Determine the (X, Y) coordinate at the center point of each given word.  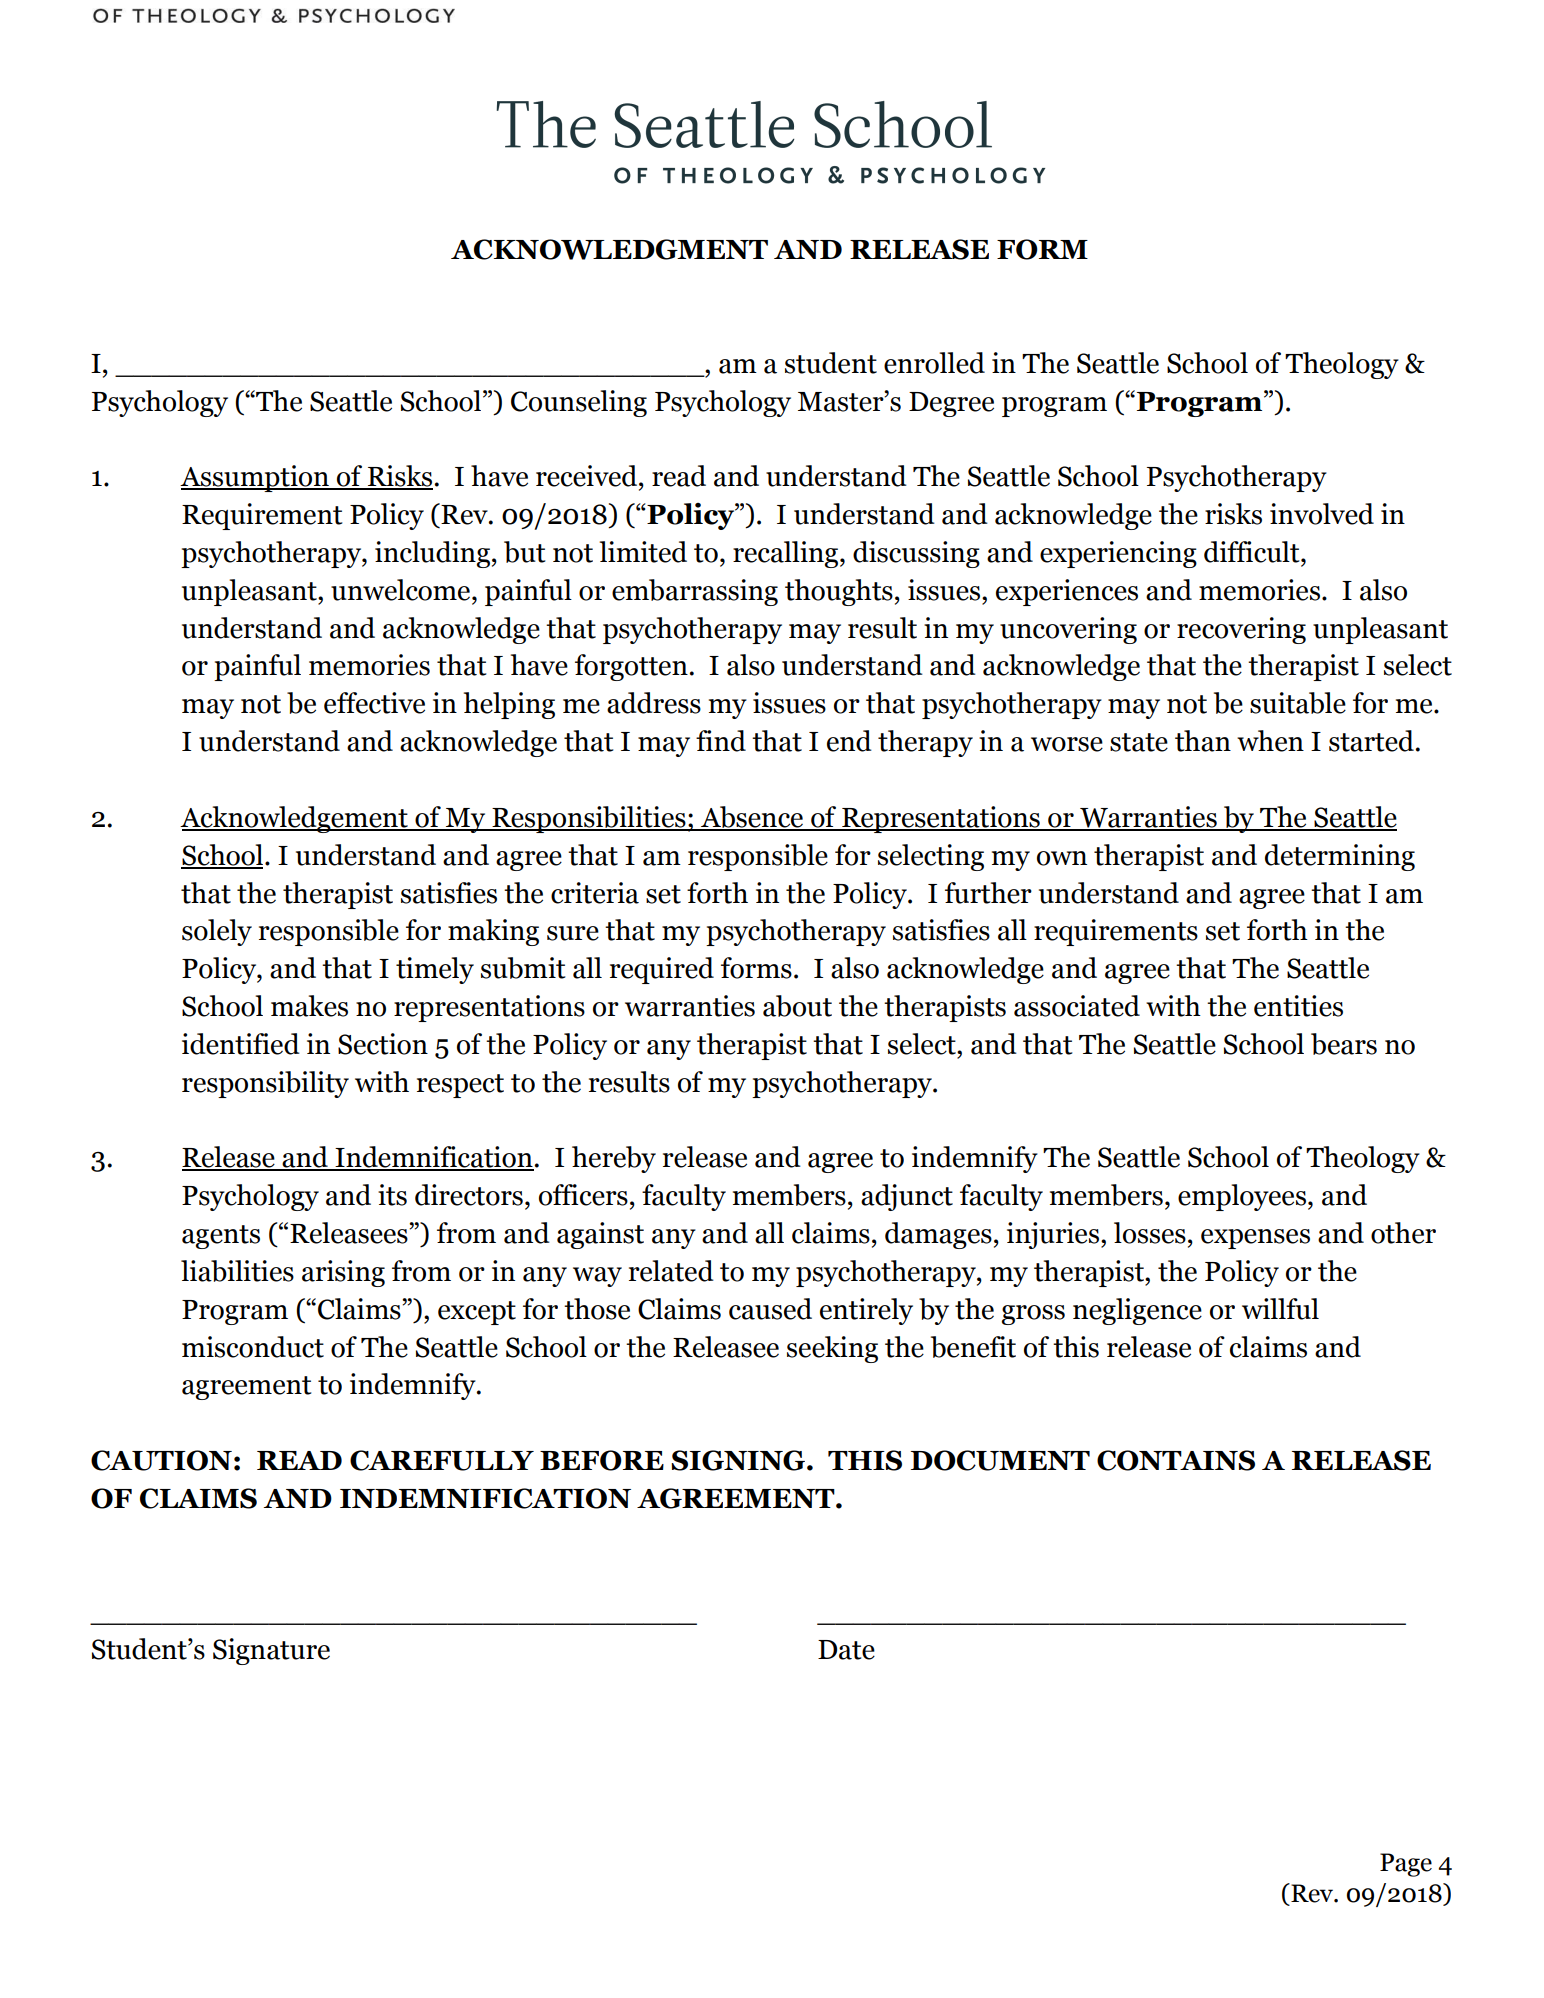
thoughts (839, 592)
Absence (752, 818)
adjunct (907, 1197)
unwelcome (402, 590)
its (392, 1195)
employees (1242, 1197)
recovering (1241, 630)
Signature (271, 1651)
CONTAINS (1176, 1460)
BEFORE (602, 1460)
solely (217, 932)
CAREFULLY (442, 1460)
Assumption (255, 478)
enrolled (934, 363)
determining (1340, 857)
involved (1322, 514)
